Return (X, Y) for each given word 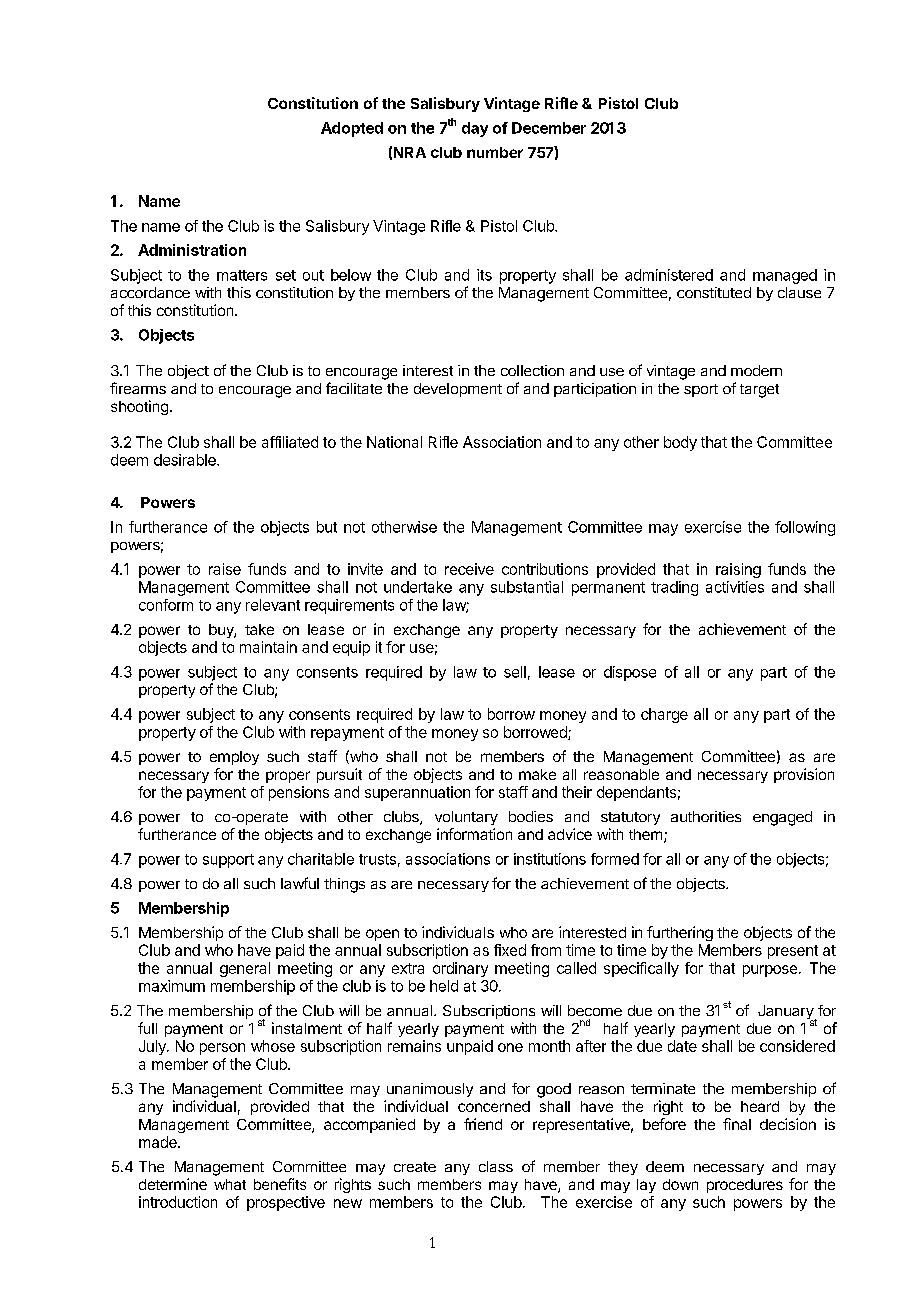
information (474, 834)
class (496, 1166)
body (680, 443)
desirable (186, 460)
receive (469, 569)
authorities (706, 816)
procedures (745, 1186)
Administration (192, 250)
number (495, 152)
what (230, 1184)
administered (669, 275)
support (228, 861)
